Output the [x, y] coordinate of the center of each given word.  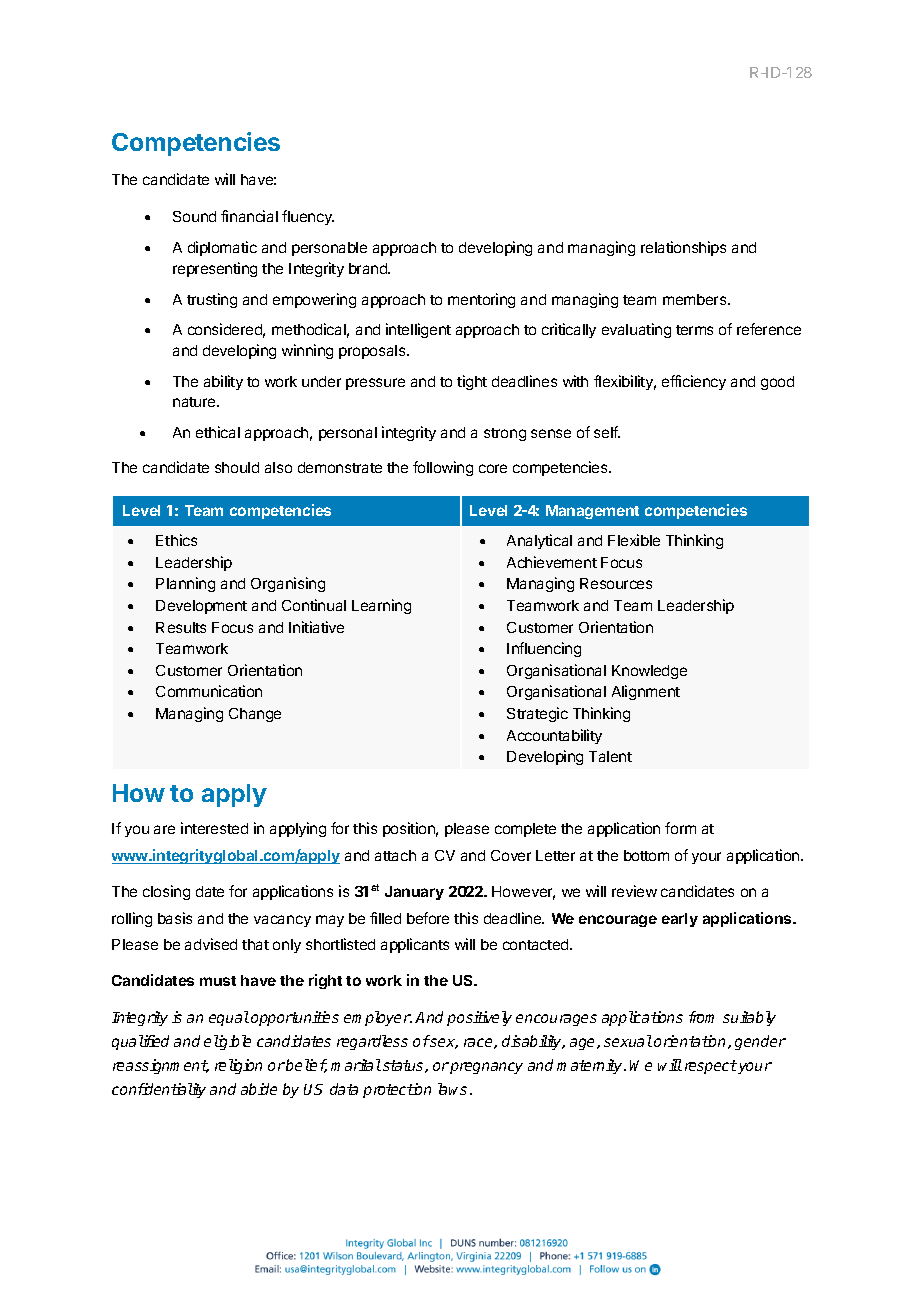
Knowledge [649, 672]
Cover [511, 855]
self [607, 432]
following [443, 468]
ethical [218, 432]
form [680, 828]
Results [181, 627]
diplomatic [222, 248]
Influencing [544, 649]
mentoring [481, 300]
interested [214, 828]
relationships [683, 248]
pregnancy [486, 1068]
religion [238, 1066]
